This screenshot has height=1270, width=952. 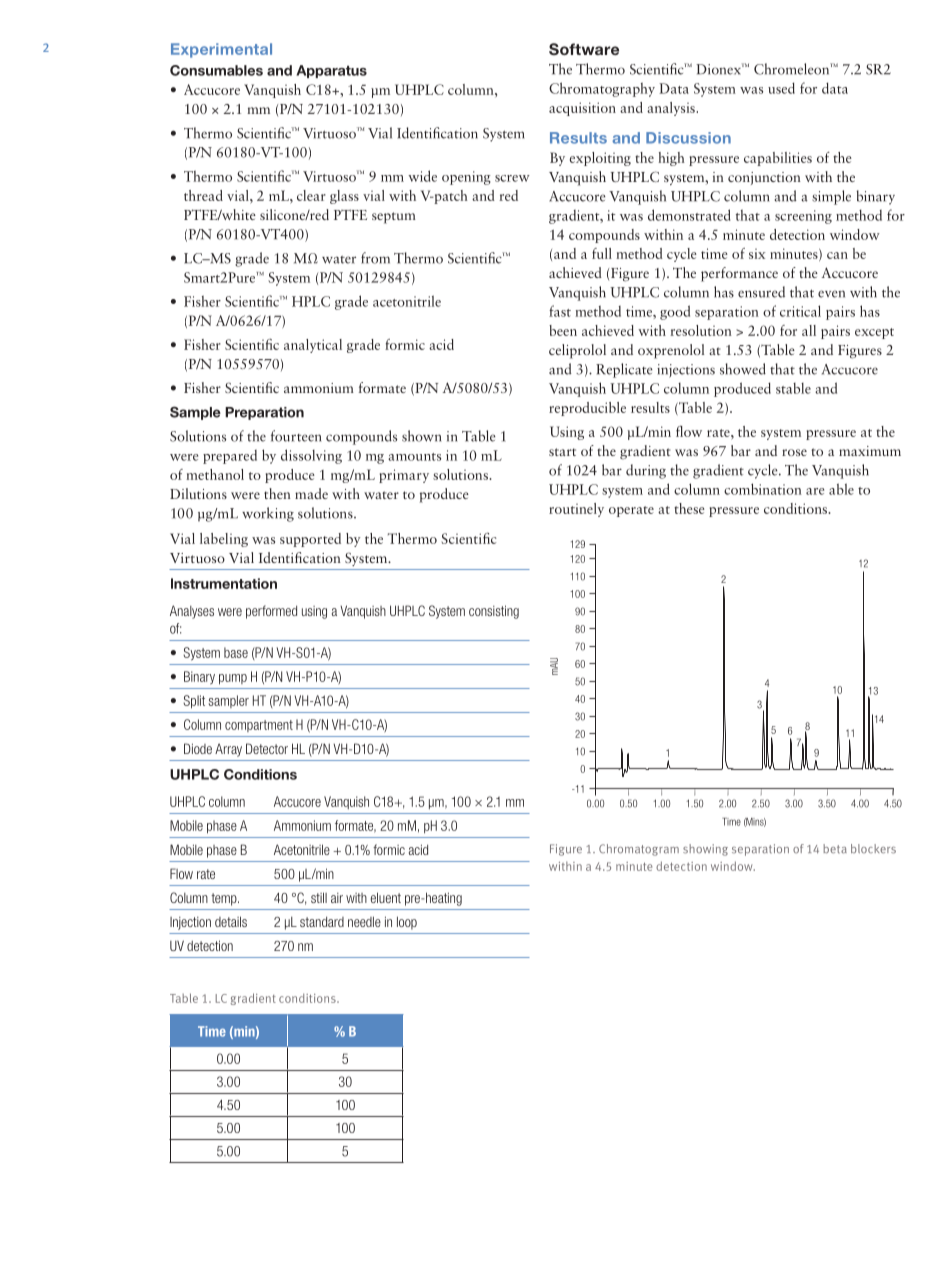 What do you see at coordinates (313, 346) in the screenshot?
I see `analytical` at bounding box center [313, 346].
